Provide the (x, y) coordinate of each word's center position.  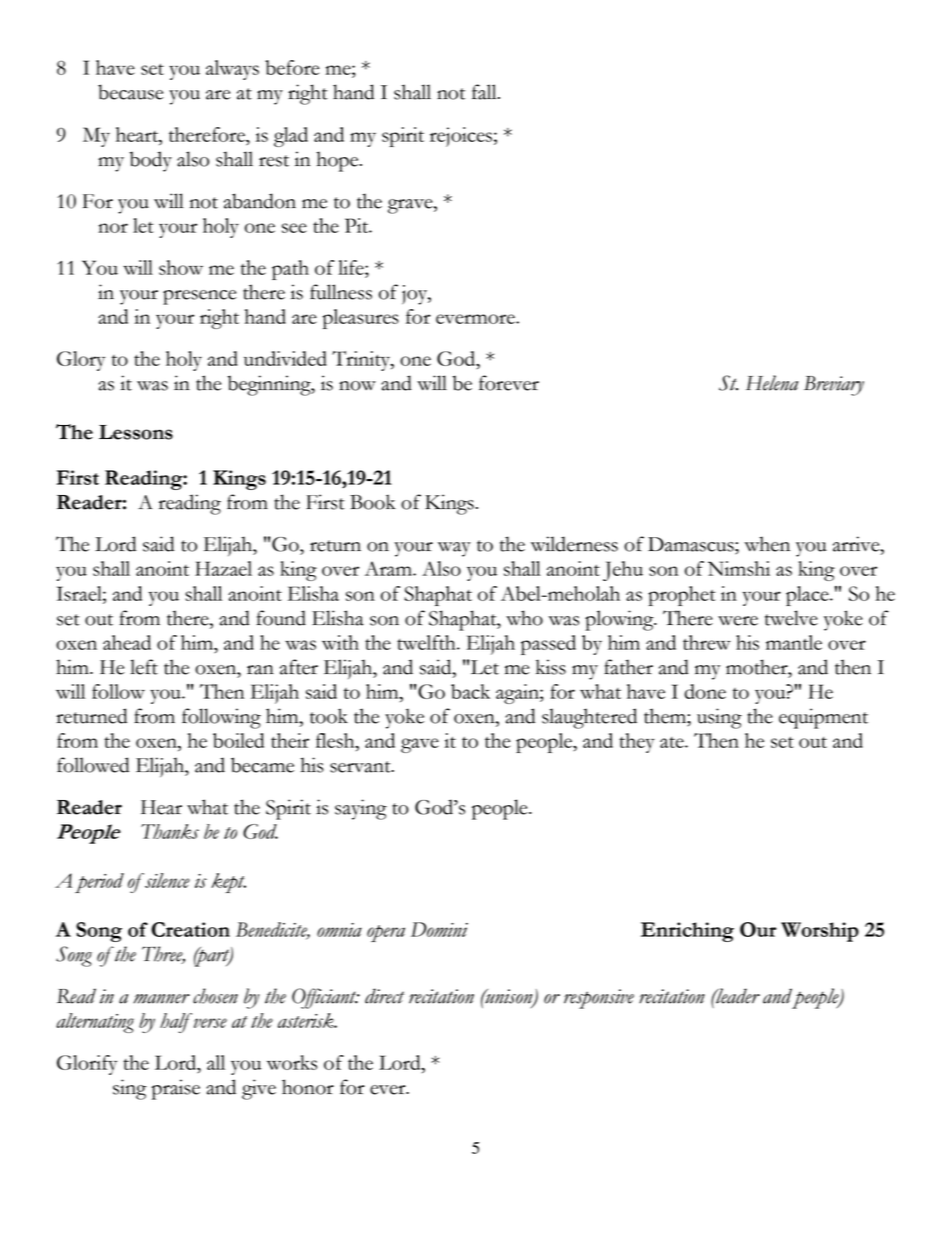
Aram (389, 568)
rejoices (461, 137)
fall (485, 92)
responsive (599, 999)
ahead (127, 642)
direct (384, 996)
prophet (682, 596)
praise (176, 1089)
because (130, 92)
